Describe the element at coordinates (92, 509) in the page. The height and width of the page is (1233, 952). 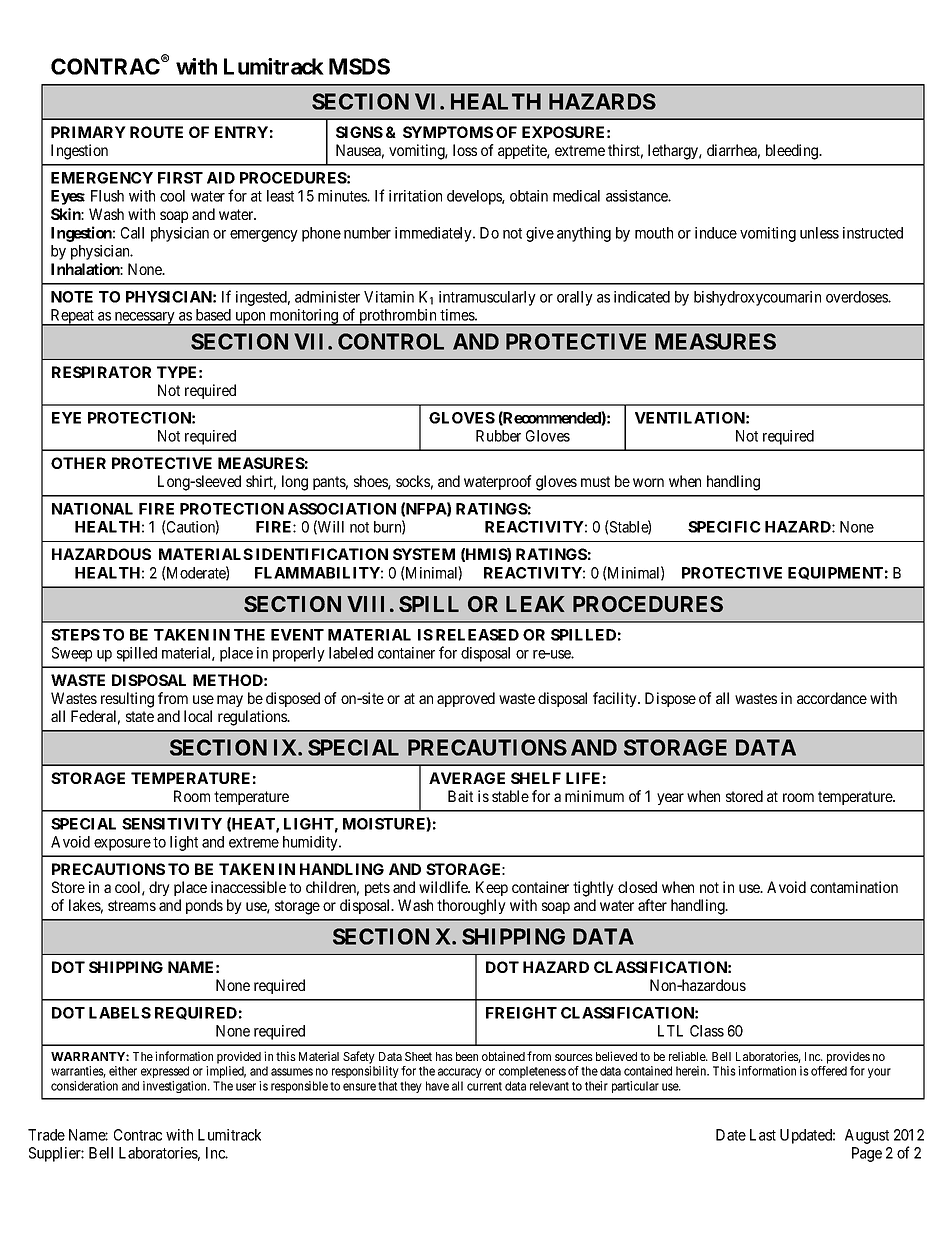
I see `NATIONAL` at that location.
